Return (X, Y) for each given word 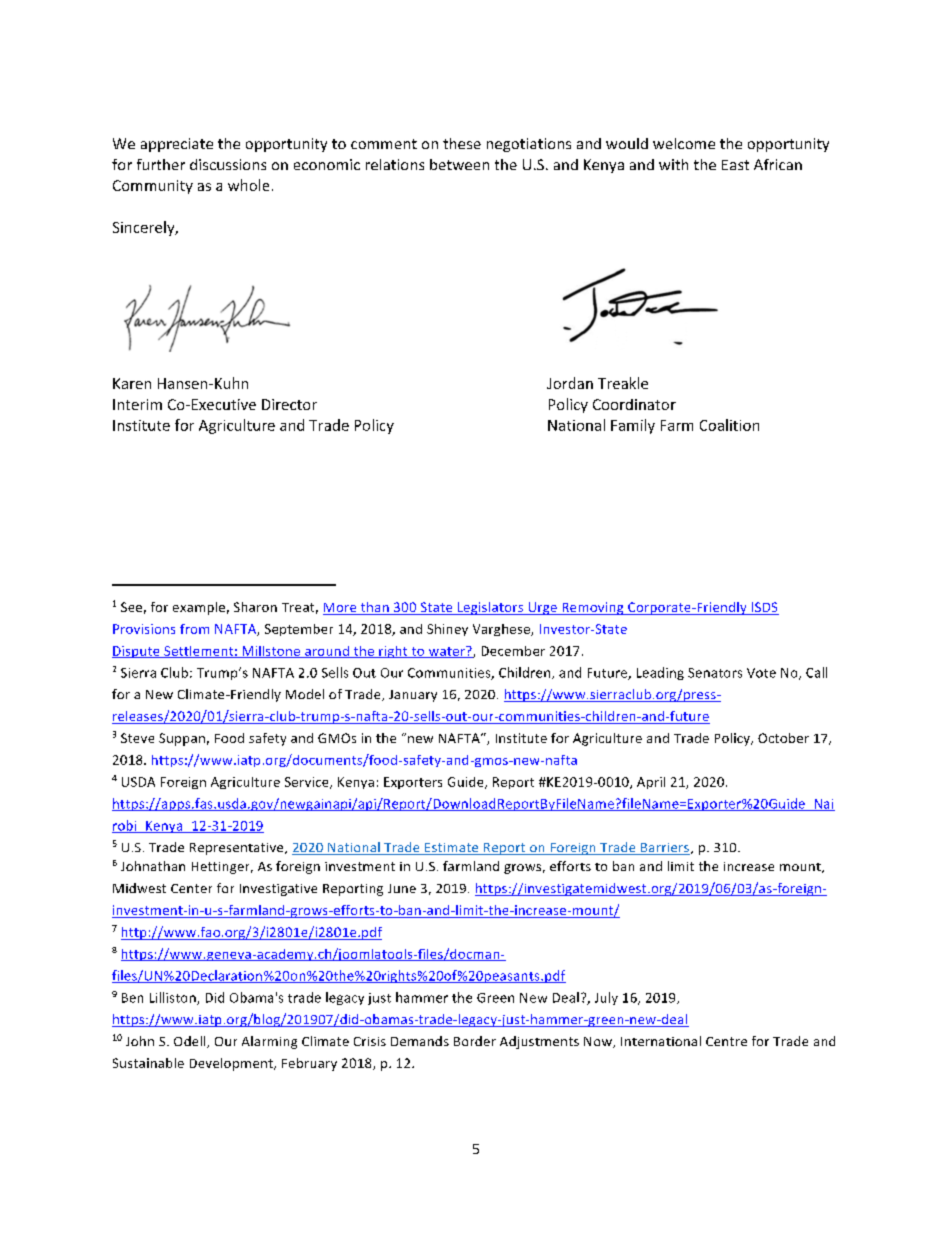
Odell (191, 1042)
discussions (228, 164)
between (459, 164)
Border (475, 1041)
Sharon (255, 607)
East (735, 165)
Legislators (490, 608)
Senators (715, 673)
